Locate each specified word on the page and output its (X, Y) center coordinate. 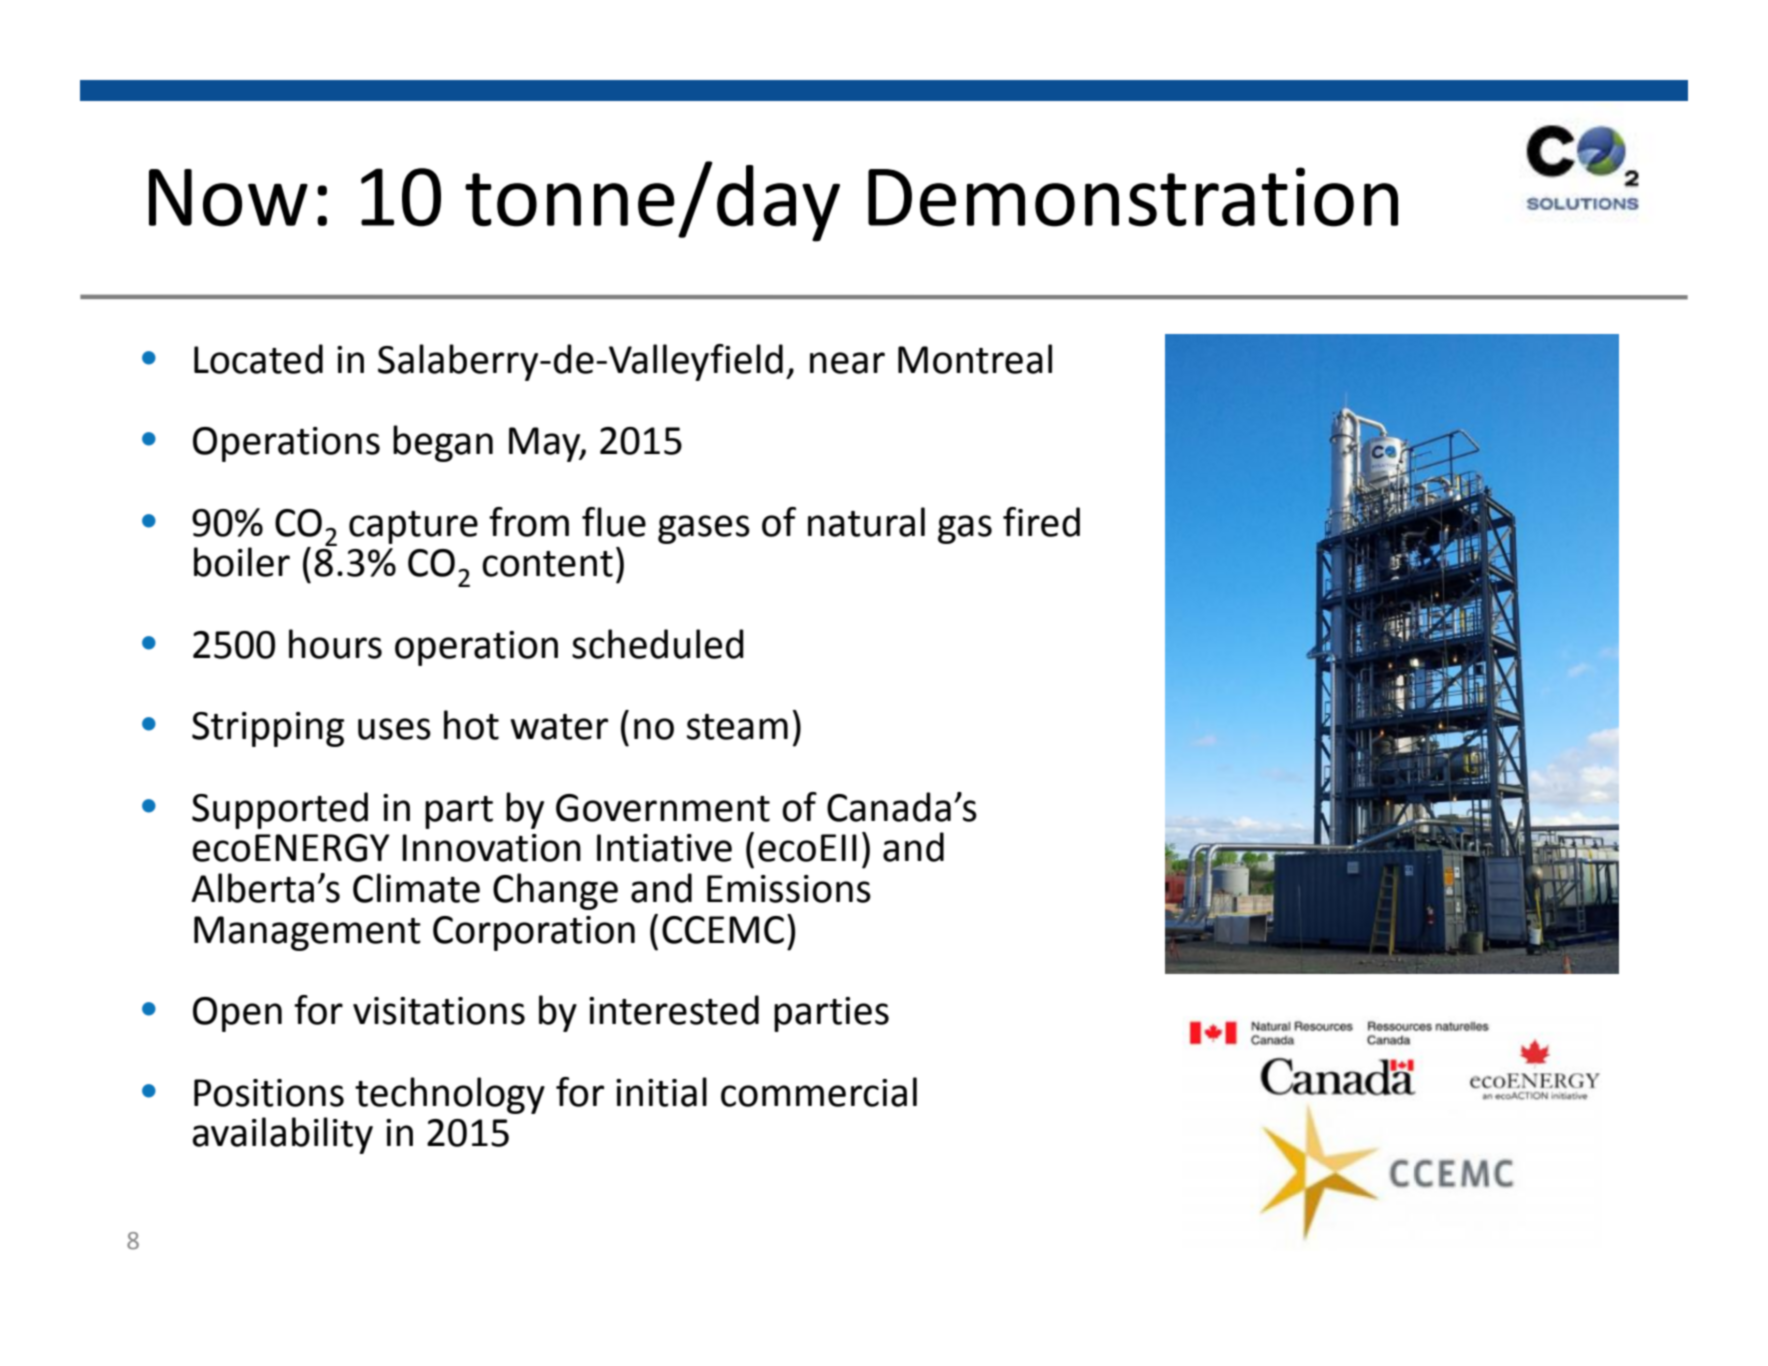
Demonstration (1133, 197)
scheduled (658, 644)
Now (228, 198)
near (847, 363)
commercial (819, 1092)
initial (661, 1092)
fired (1041, 522)
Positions (269, 1093)
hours (335, 644)
